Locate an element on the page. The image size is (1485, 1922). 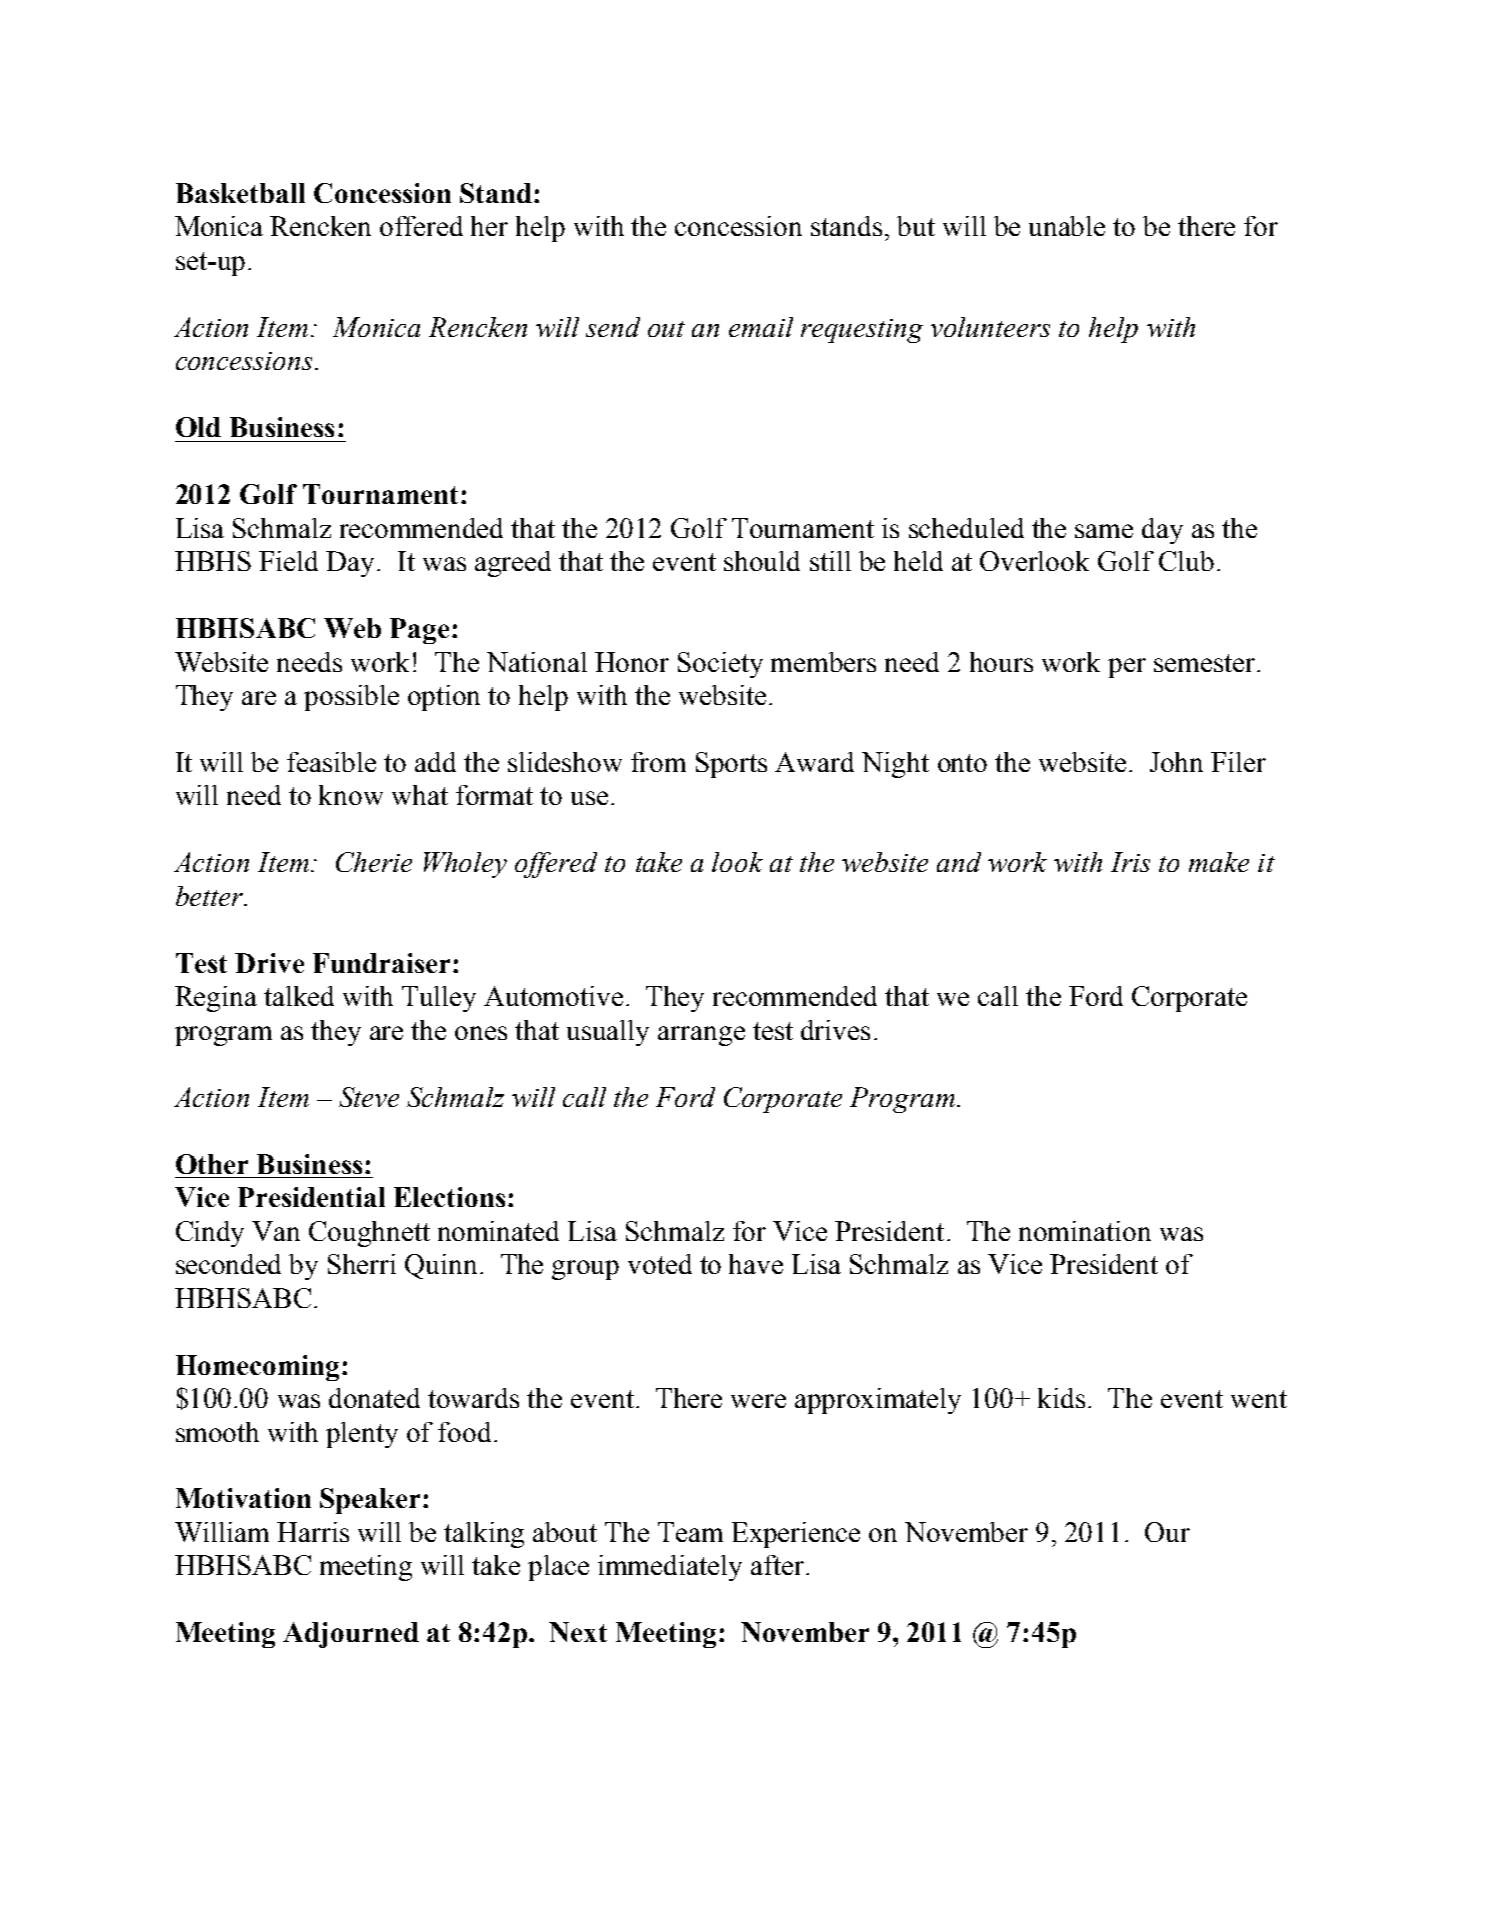
Cherie is located at coordinates (374, 862).
